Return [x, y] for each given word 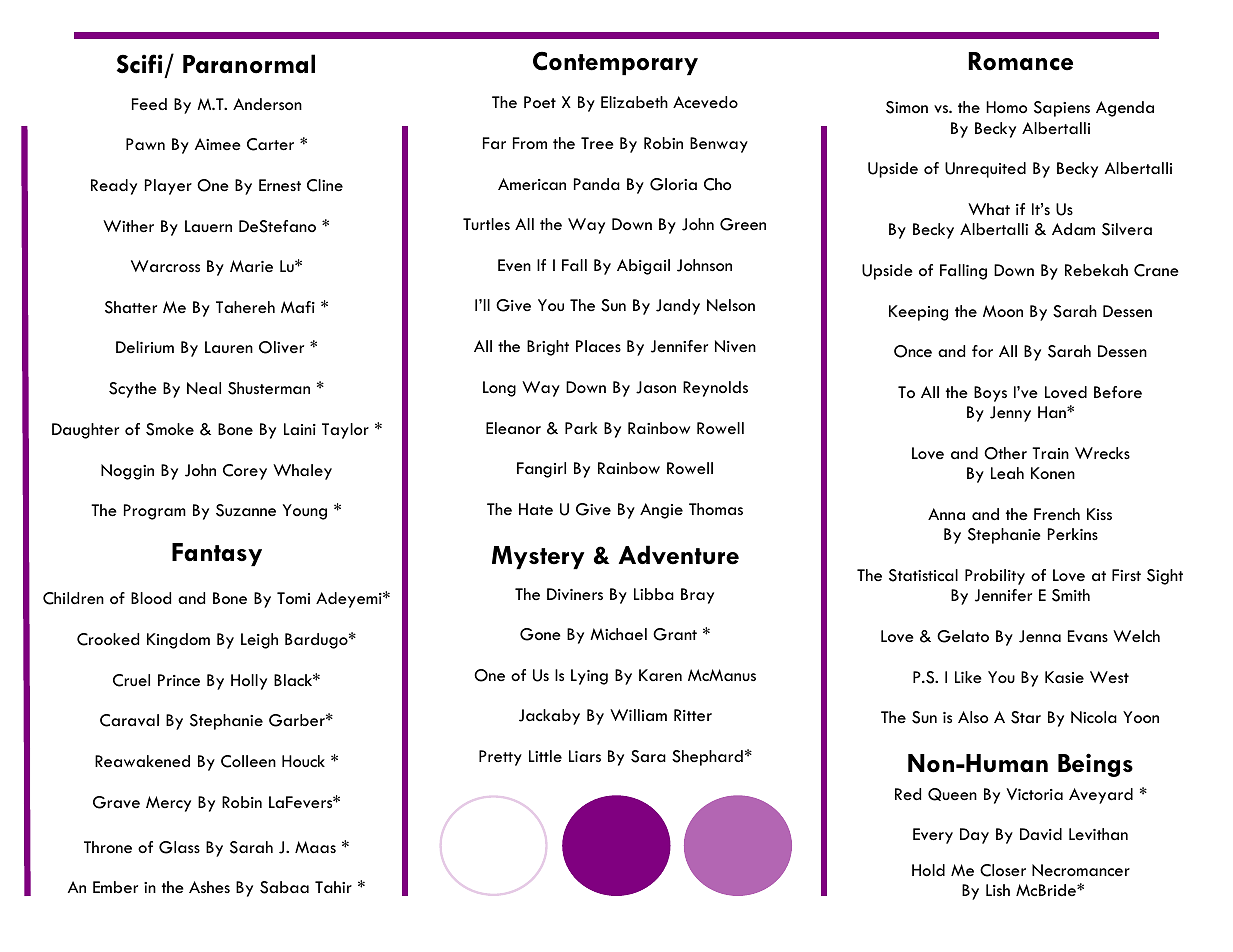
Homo [1006, 107]
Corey [245, 472]
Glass [179, 847]
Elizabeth [634, 102]
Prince [179, 680]
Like [968, 677]
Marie [251, 266]
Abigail [643, 267]
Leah [1007, 473]
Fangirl [541, 470]
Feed [149, 104]
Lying [589, 677]
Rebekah [1096, 270]
